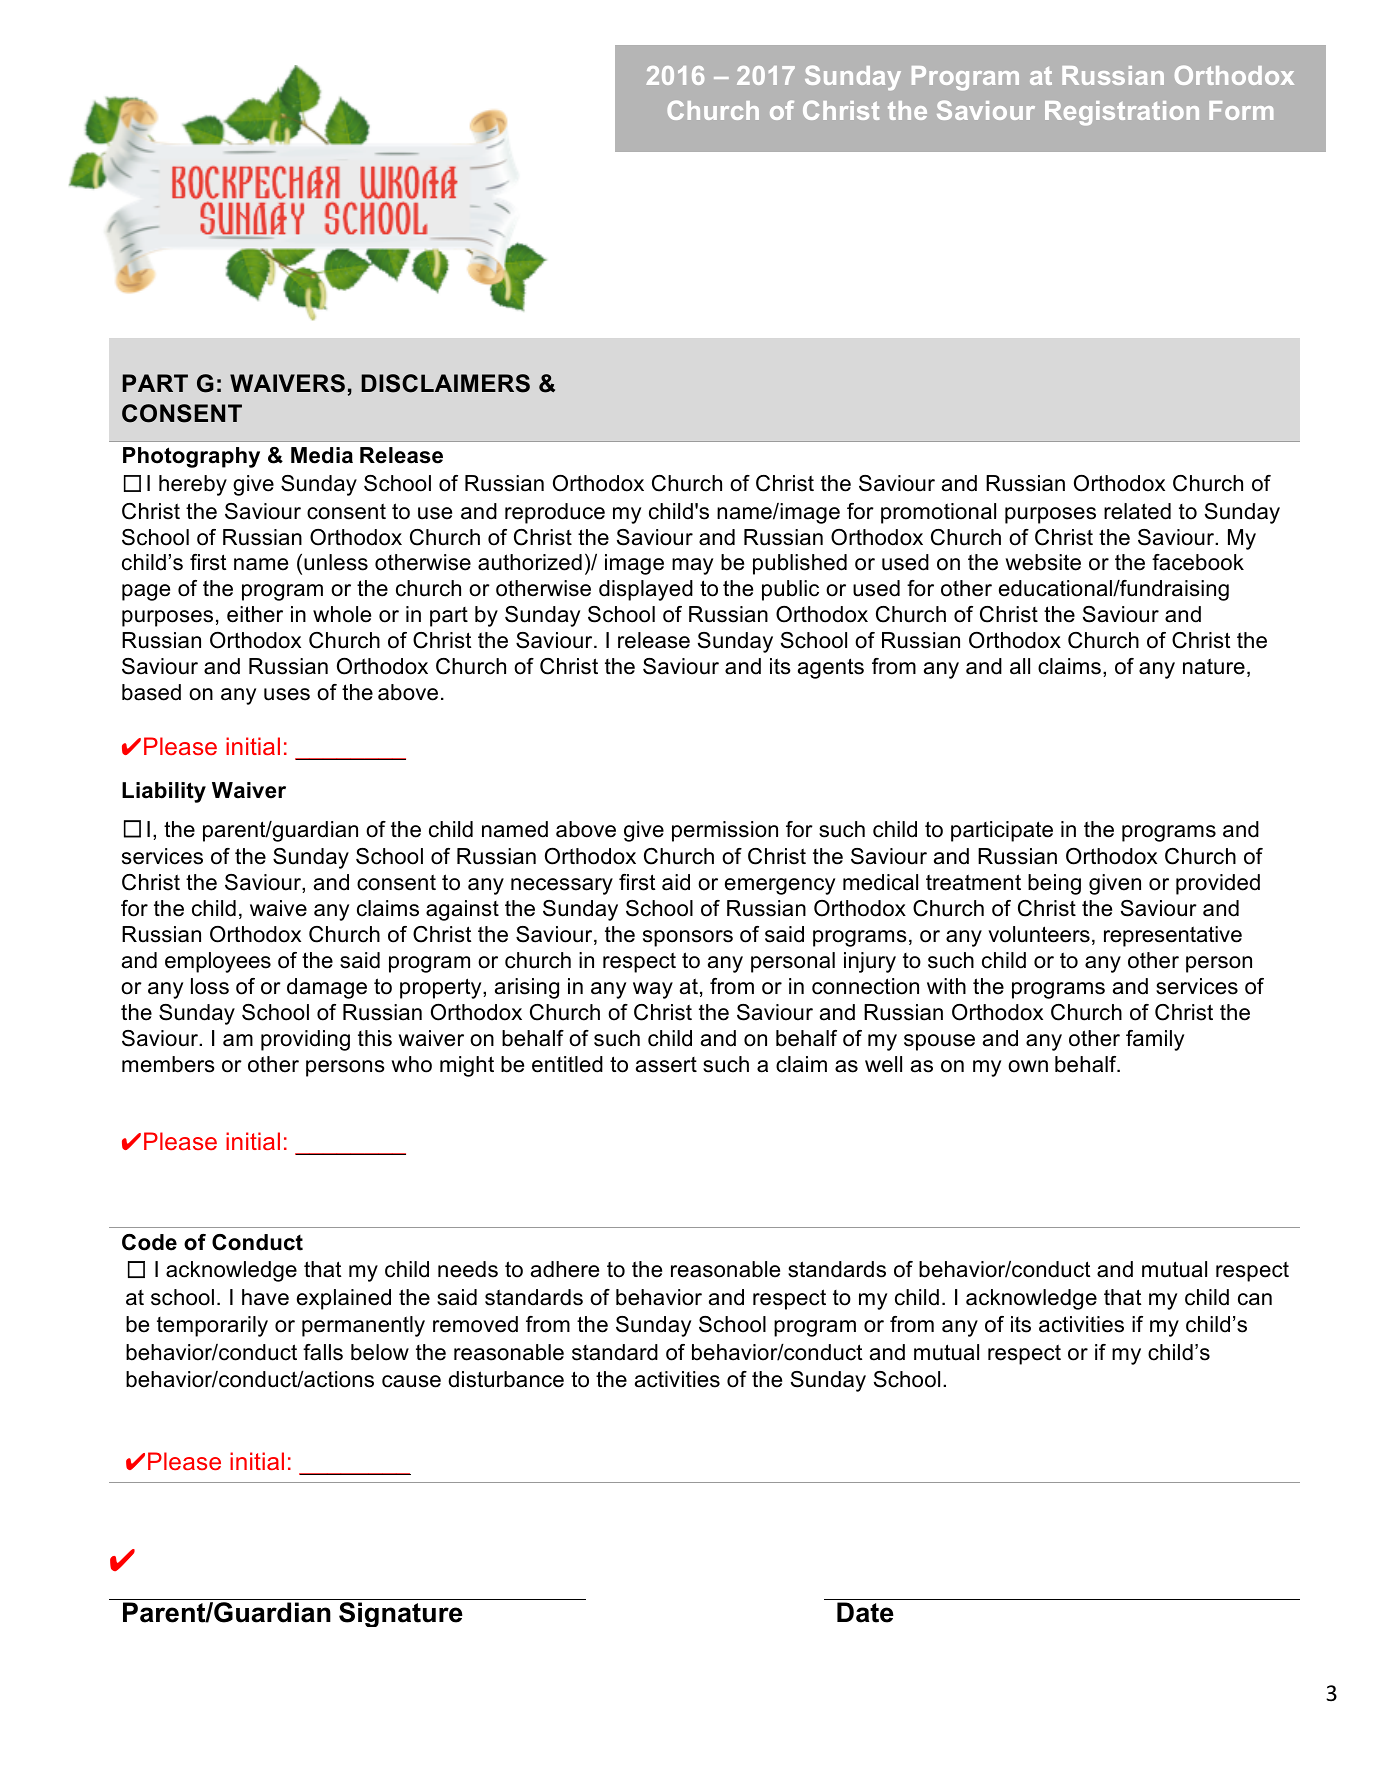  What do you see at coordinates (411, 1381) in the page?
I see `cause` at bounding box center [411, 1381].
